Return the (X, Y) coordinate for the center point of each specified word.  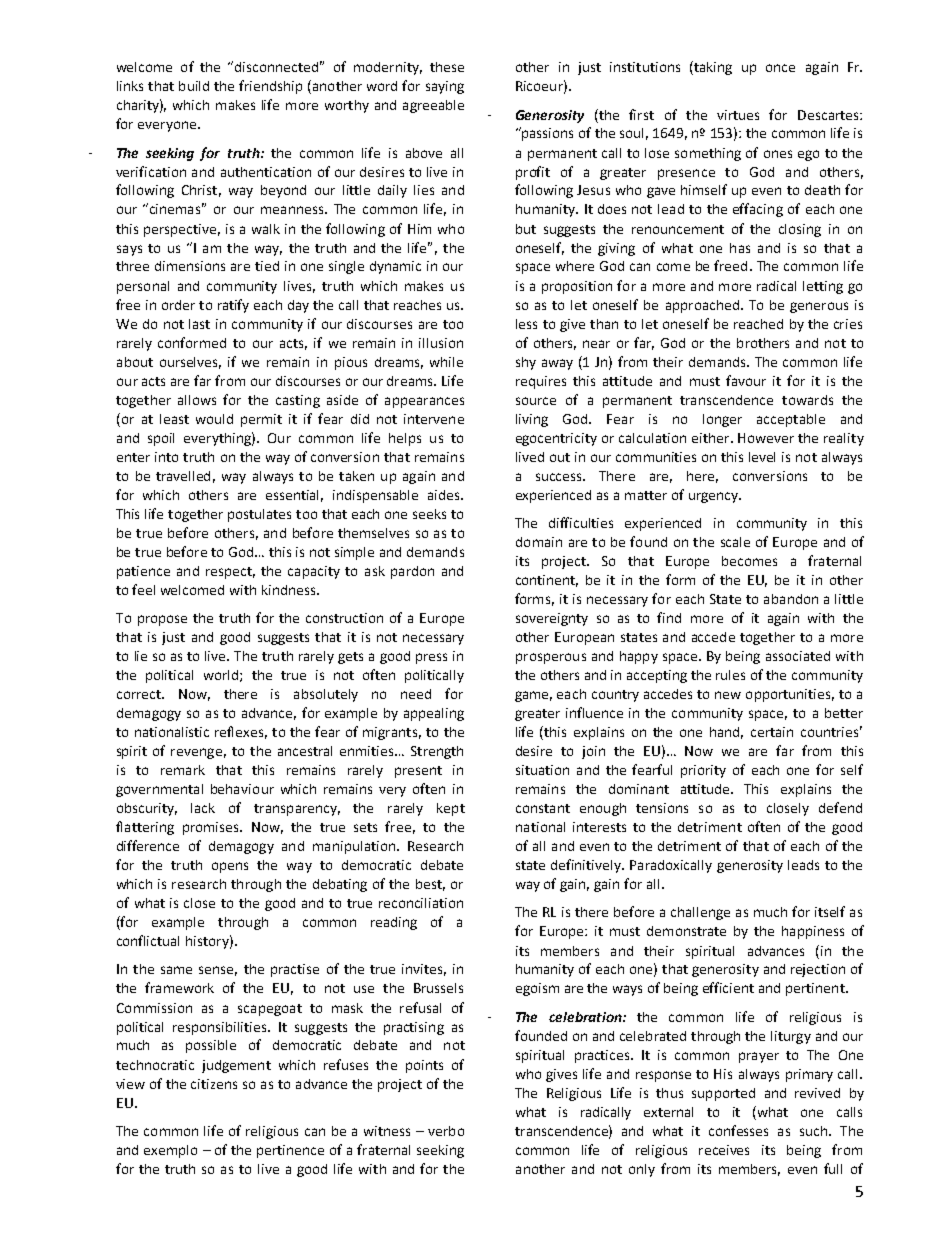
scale (735, 542)
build (194, 86)
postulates (259, 515)
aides (445, 495)
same (176, 970)
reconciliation (421, 903)
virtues (738, 115)
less (526, 324)
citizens (214, 1084)
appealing (434, 714)
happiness (813, 932)
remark (183, 770)
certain (772, 732)
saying (445, 87)
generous (819, 307)
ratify (233, 306)
